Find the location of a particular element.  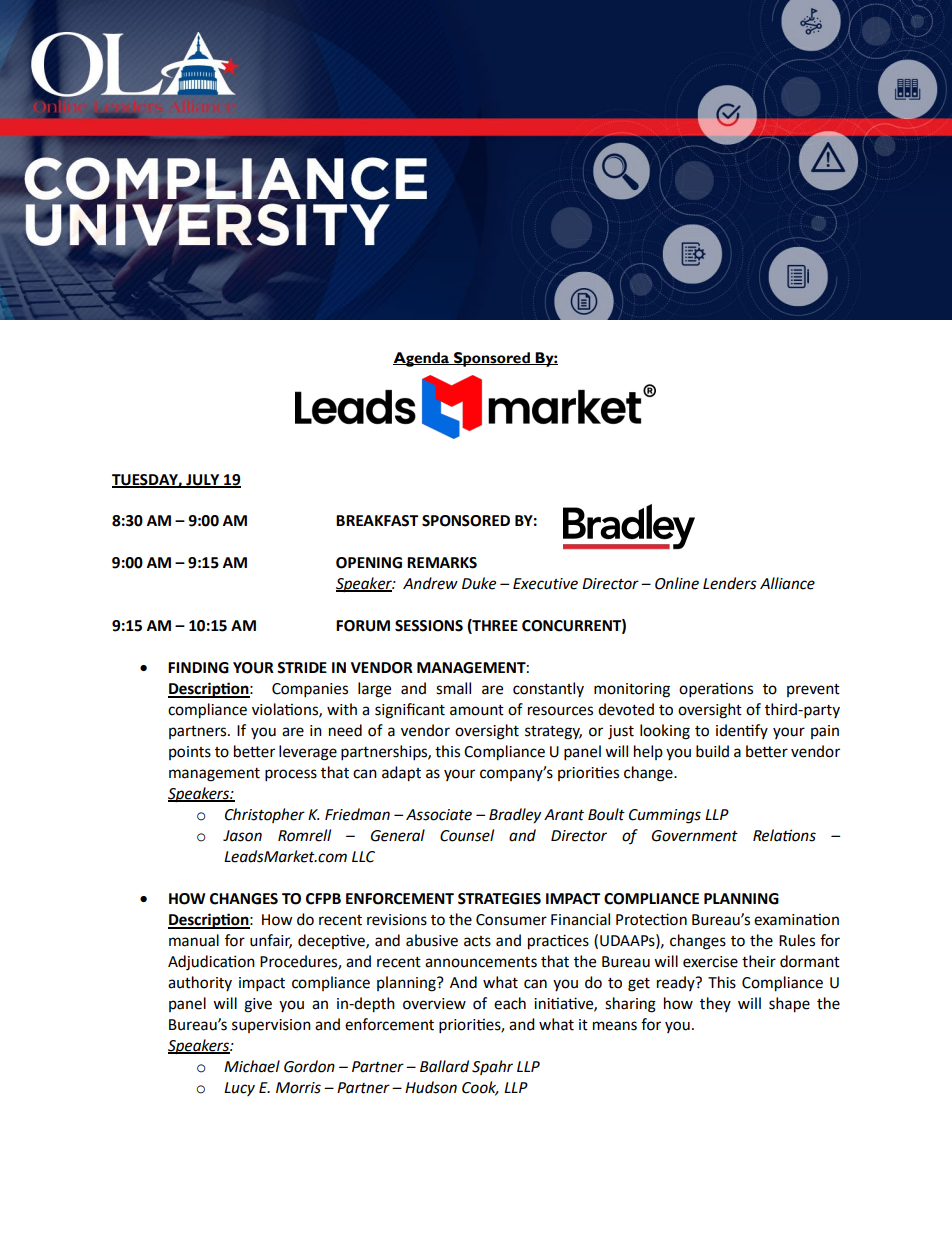

they is located at coordinates (715, 1004).
